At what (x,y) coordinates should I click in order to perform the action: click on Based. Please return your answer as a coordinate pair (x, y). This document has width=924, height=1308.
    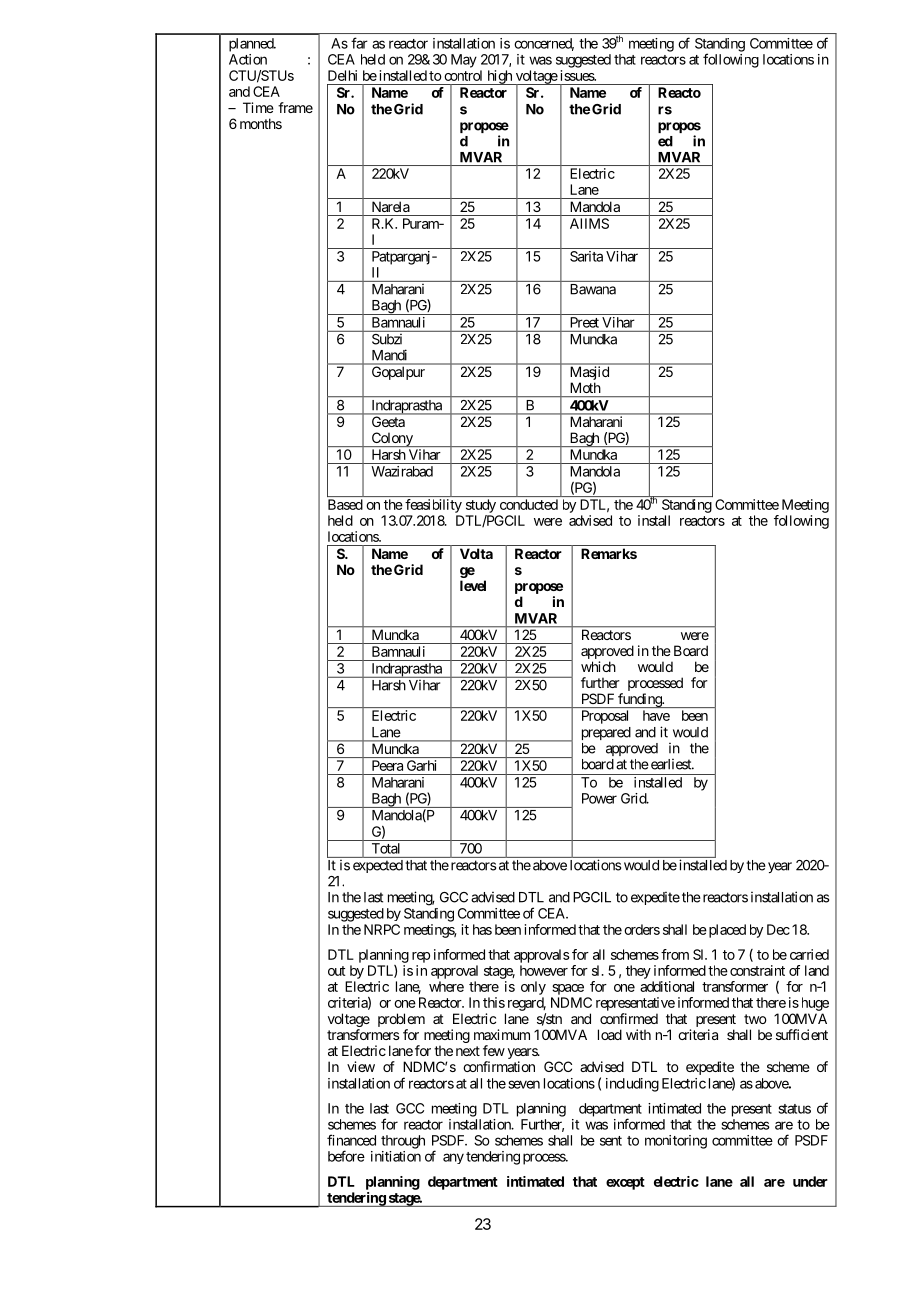
    Looking at the image, I should click on (345, 504).
